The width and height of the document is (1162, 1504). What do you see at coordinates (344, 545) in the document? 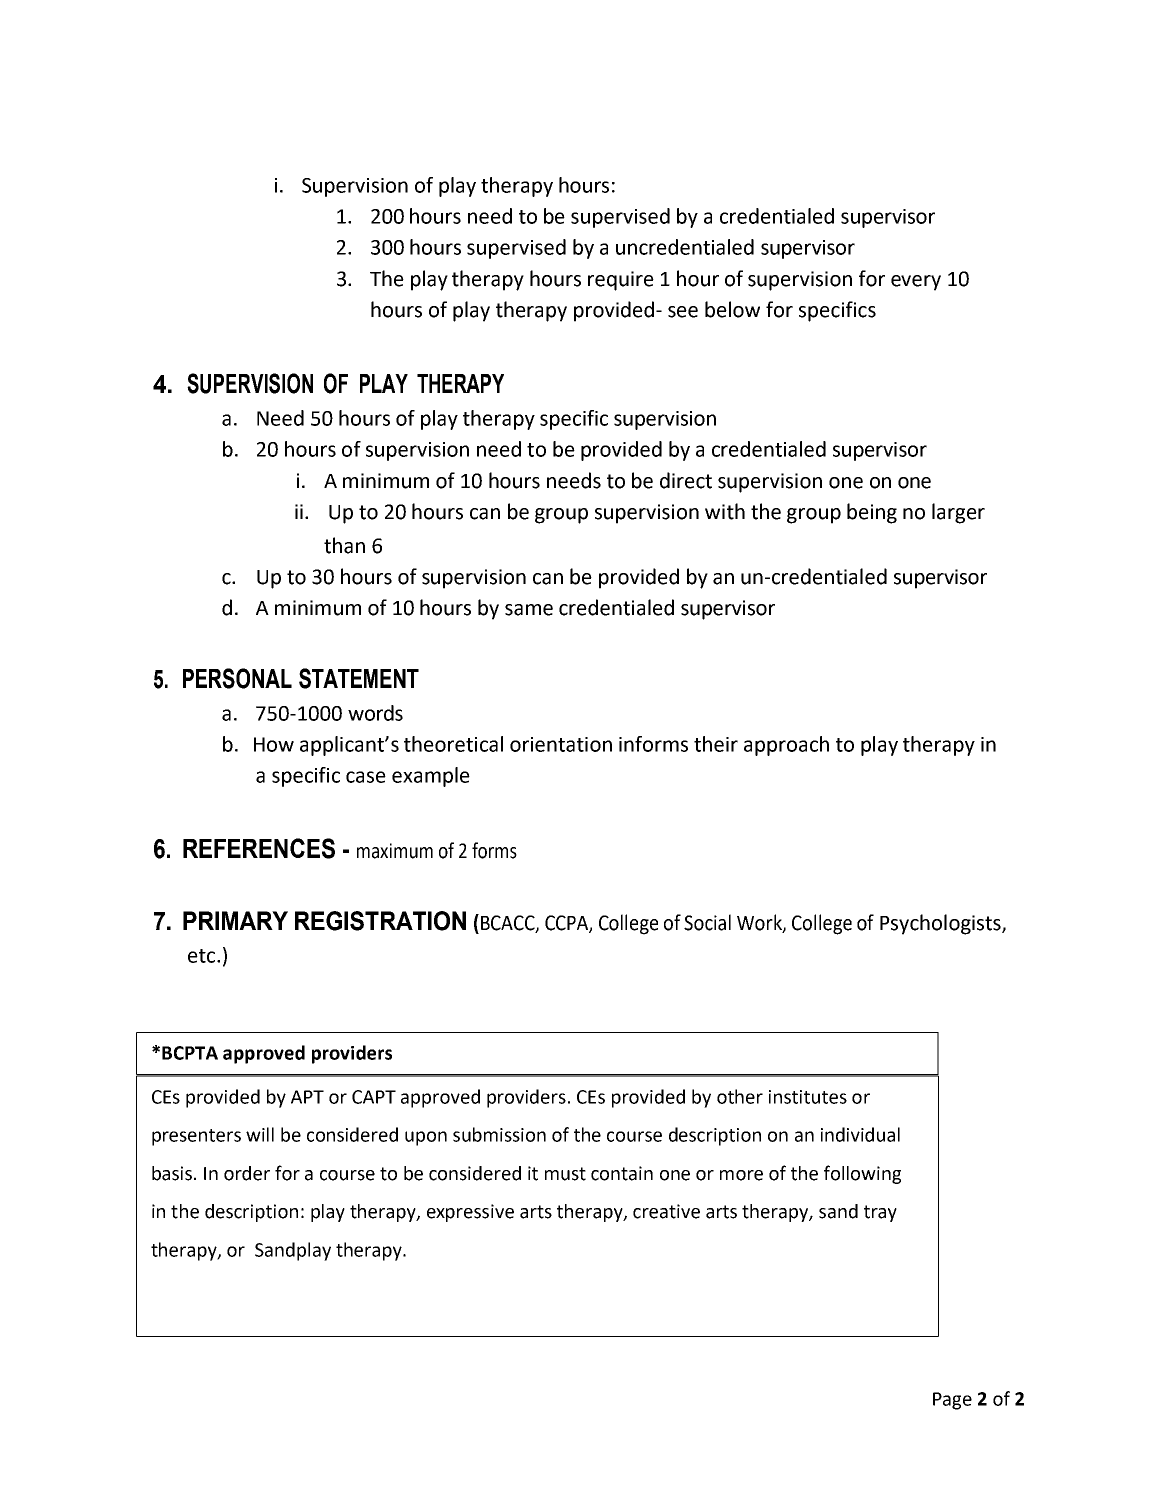
I see `than` at bounding box center [344, 545].
